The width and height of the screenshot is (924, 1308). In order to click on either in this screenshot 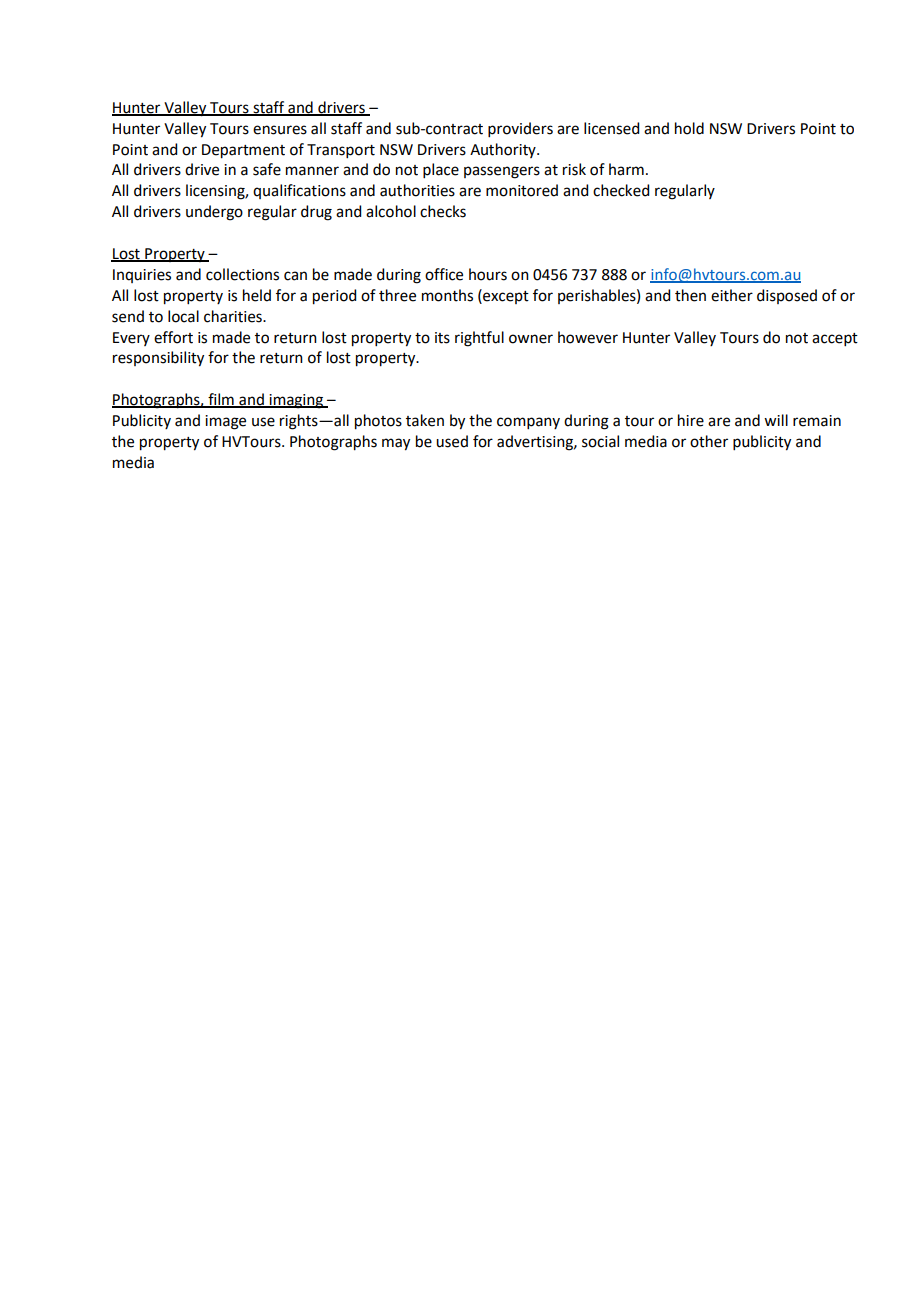, I will do `click(732, 295)`.
